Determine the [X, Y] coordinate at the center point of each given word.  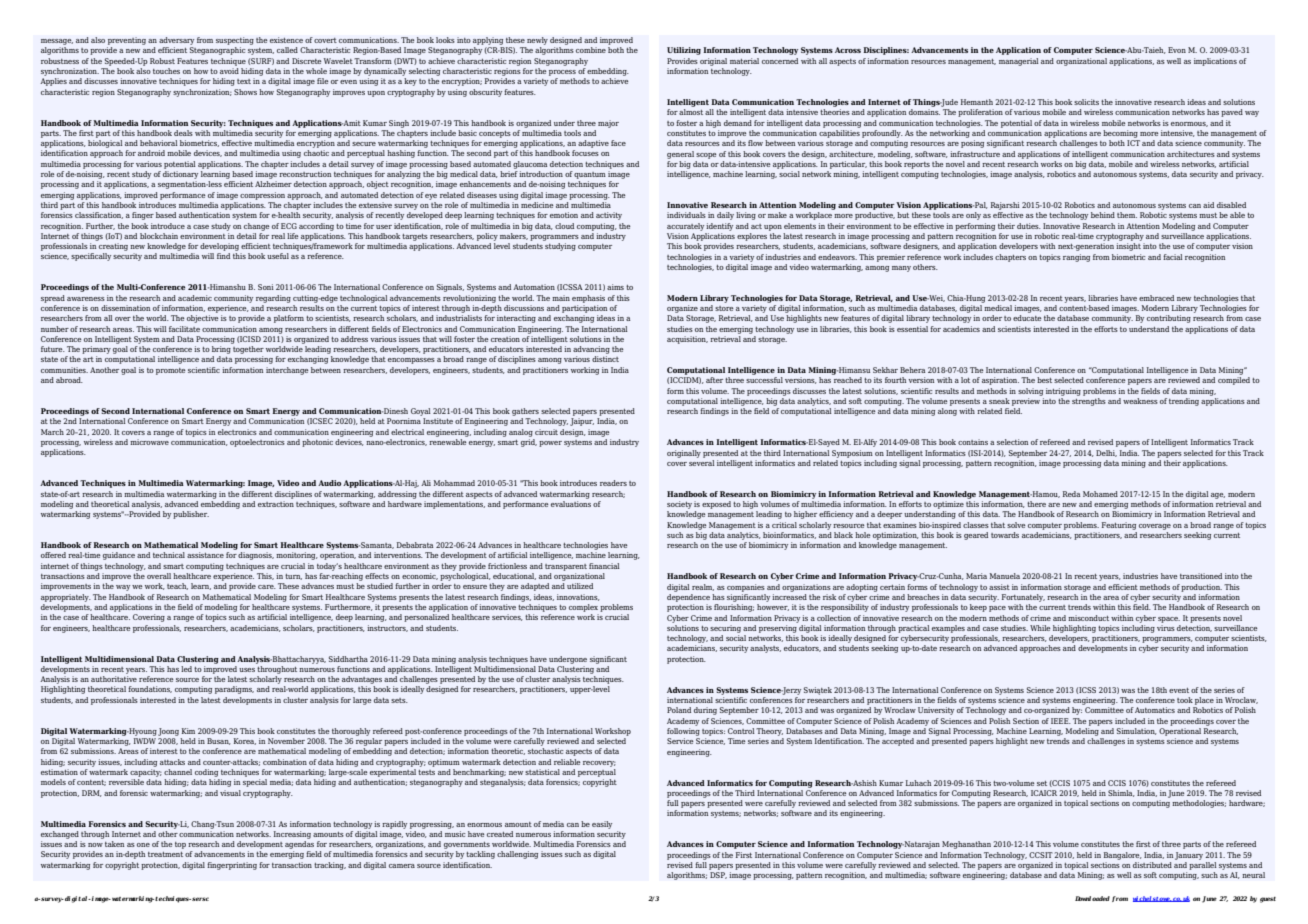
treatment [165, 854]
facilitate [184, 329]
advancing [591, 350]
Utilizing [684, 51]
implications [1215, 62]
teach [177, 586]
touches [166, 71]
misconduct [1088, 618]
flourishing [734, 608]
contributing [1169, 319]
